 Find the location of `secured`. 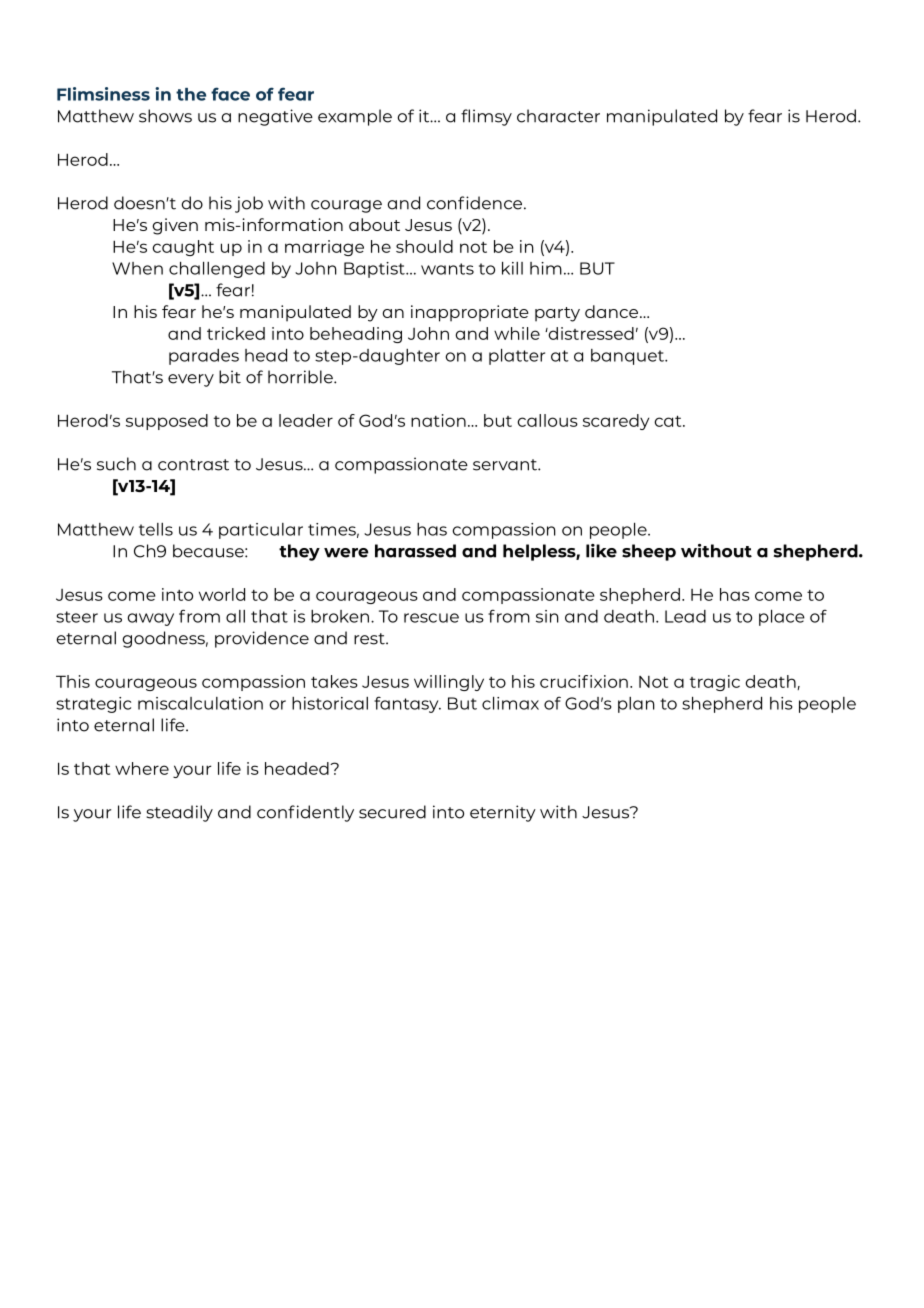

secured is located at coordinates (392, 812).
